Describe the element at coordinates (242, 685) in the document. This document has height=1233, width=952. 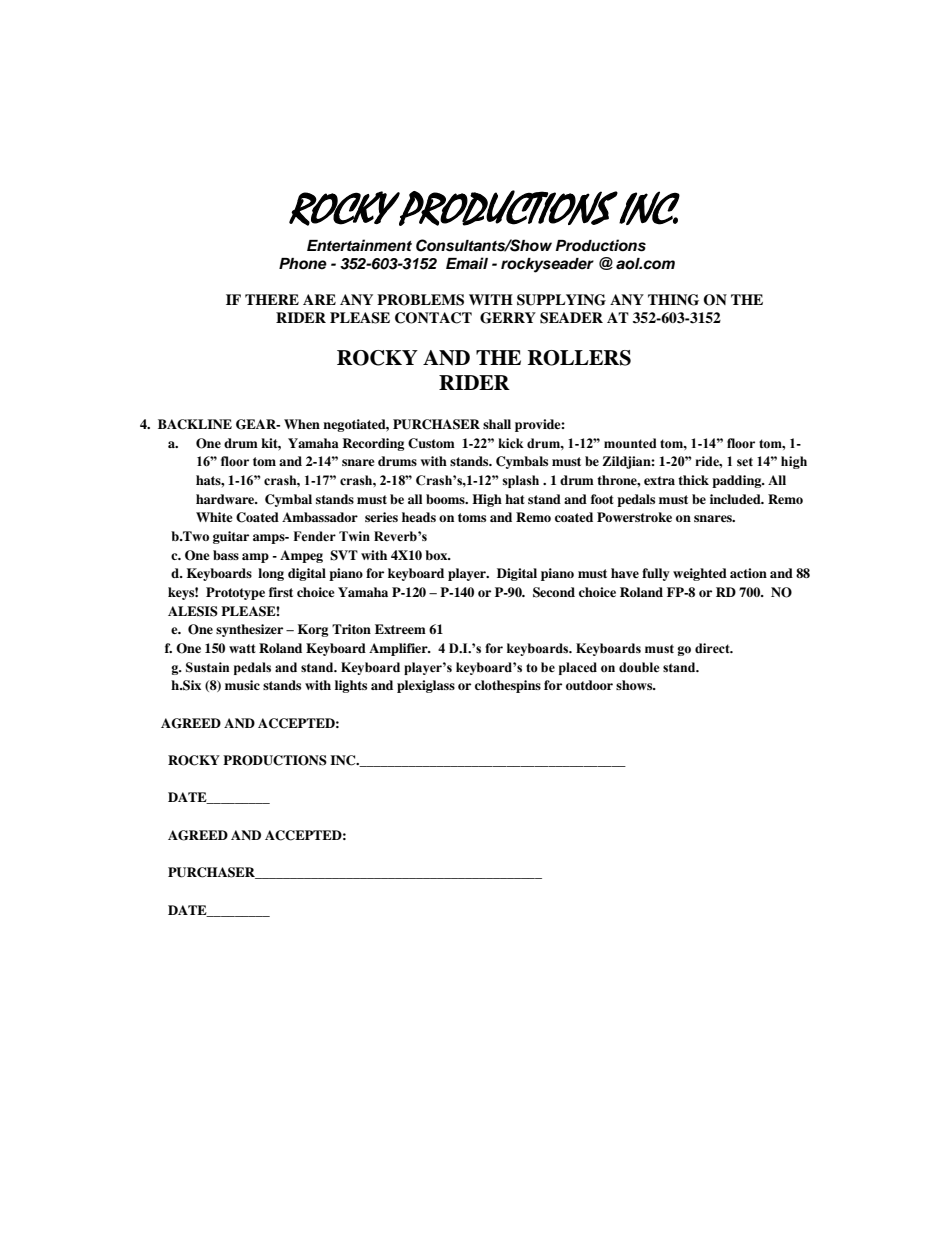
I see `music` at that location.
